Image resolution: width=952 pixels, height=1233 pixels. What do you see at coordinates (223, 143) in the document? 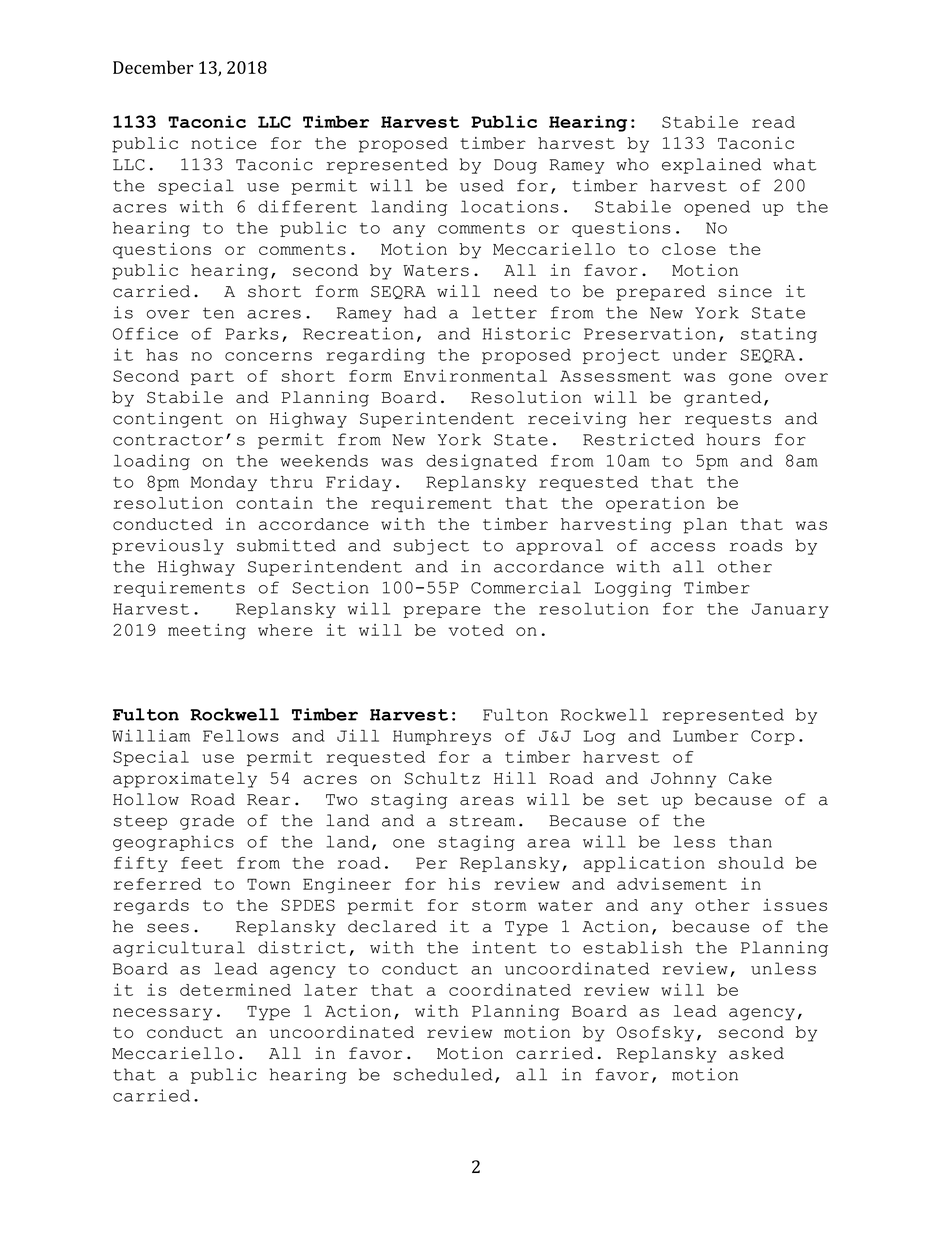
I see `notice` at bounding box center [223, 143].
